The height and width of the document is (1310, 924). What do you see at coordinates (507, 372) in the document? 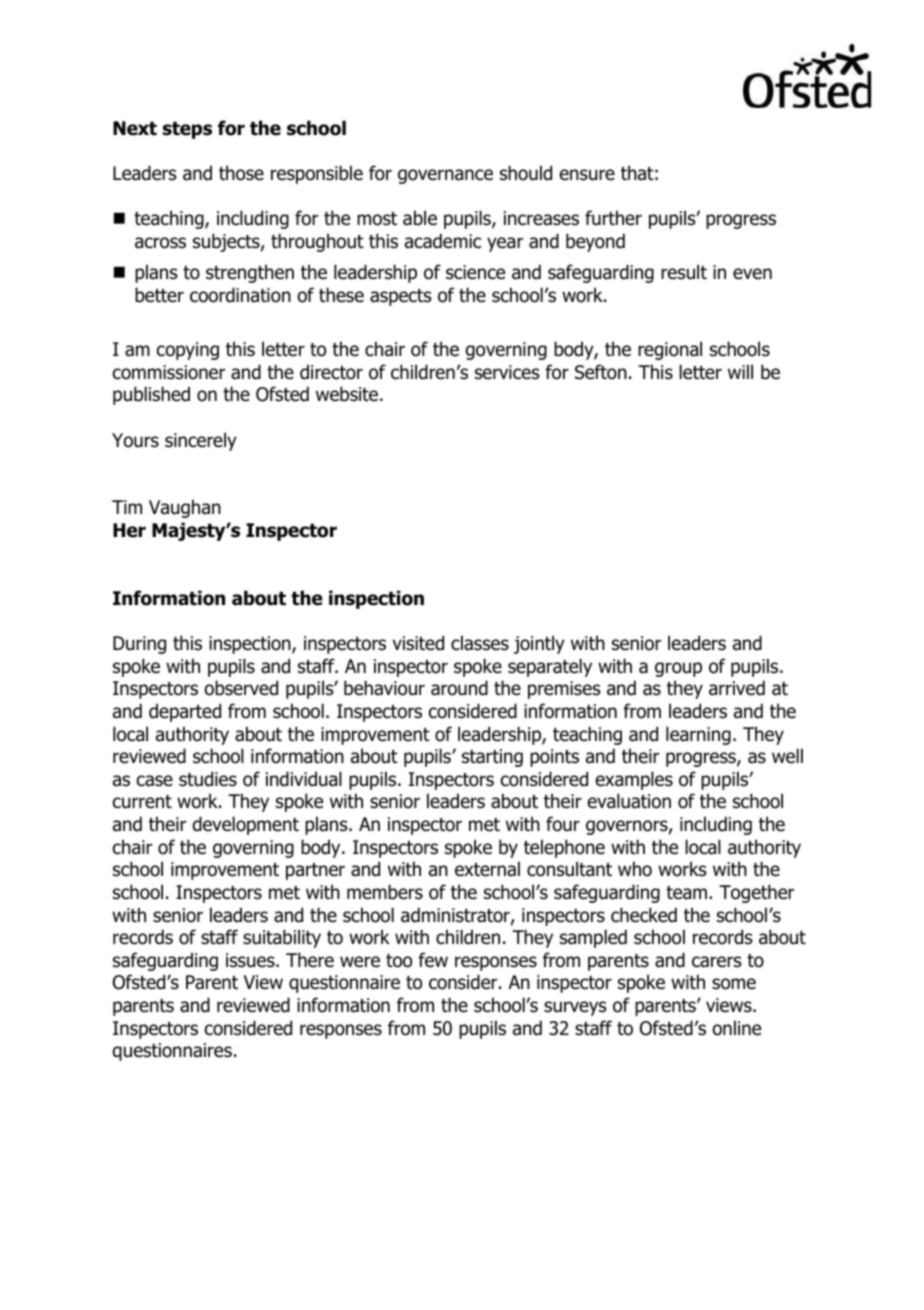
I see `services` at bounding box center [507, 372].
